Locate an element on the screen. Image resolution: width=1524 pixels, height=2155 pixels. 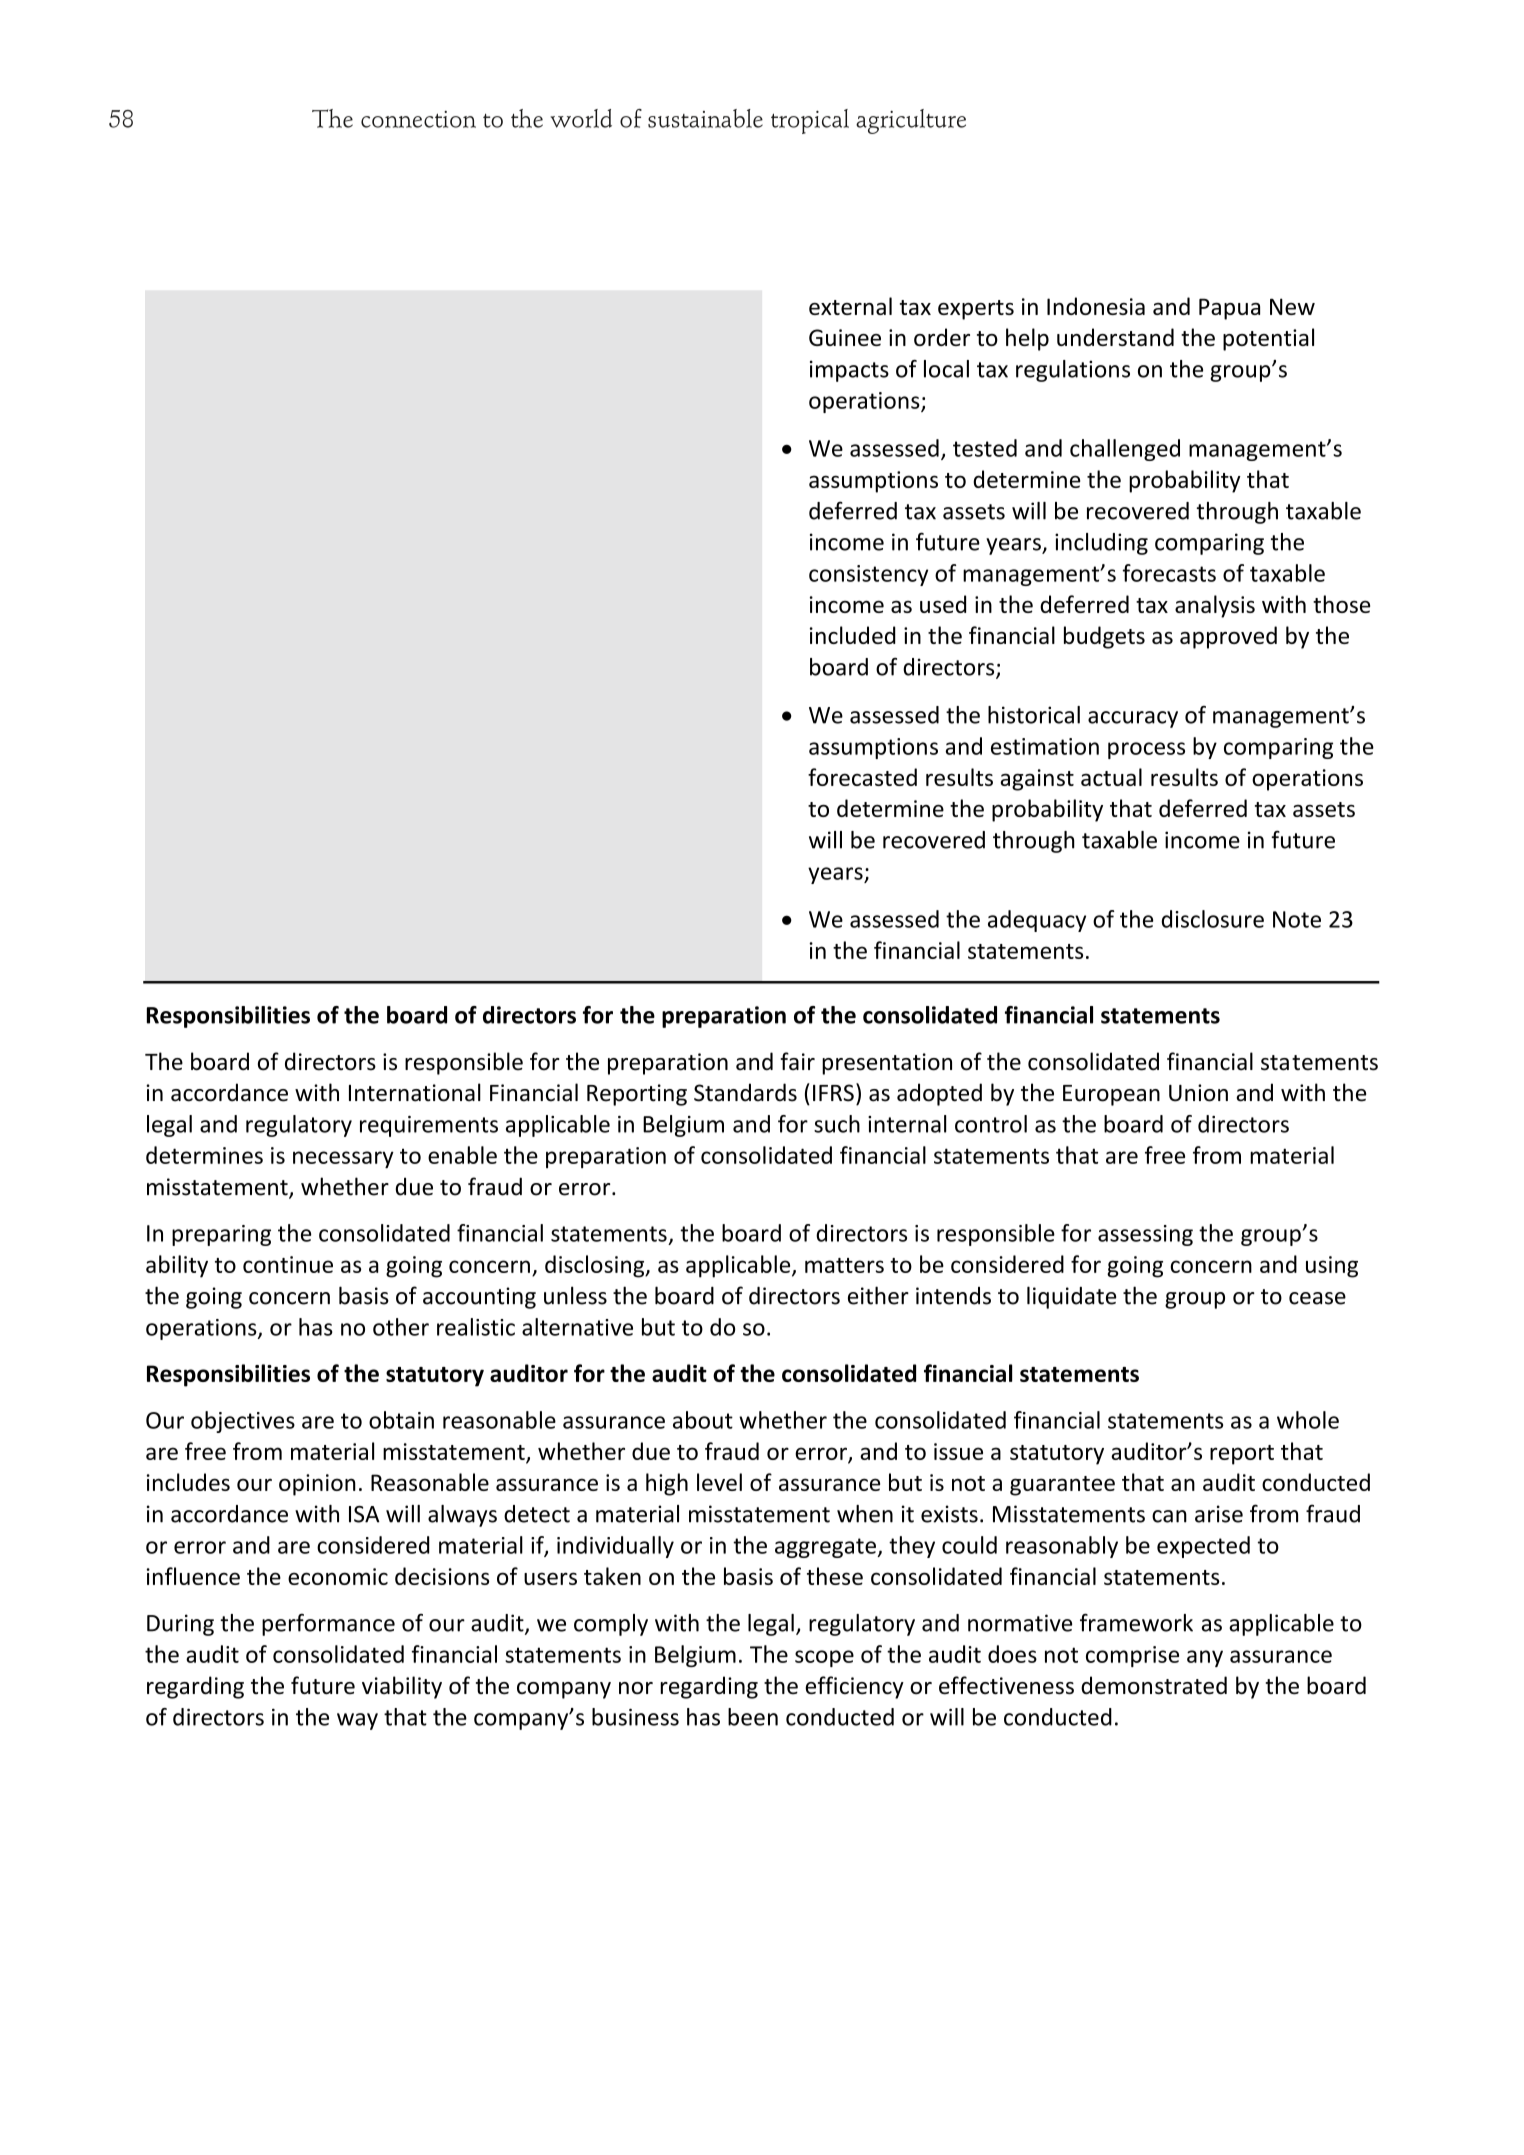
whole is located at coordinates (1308, 1420).
